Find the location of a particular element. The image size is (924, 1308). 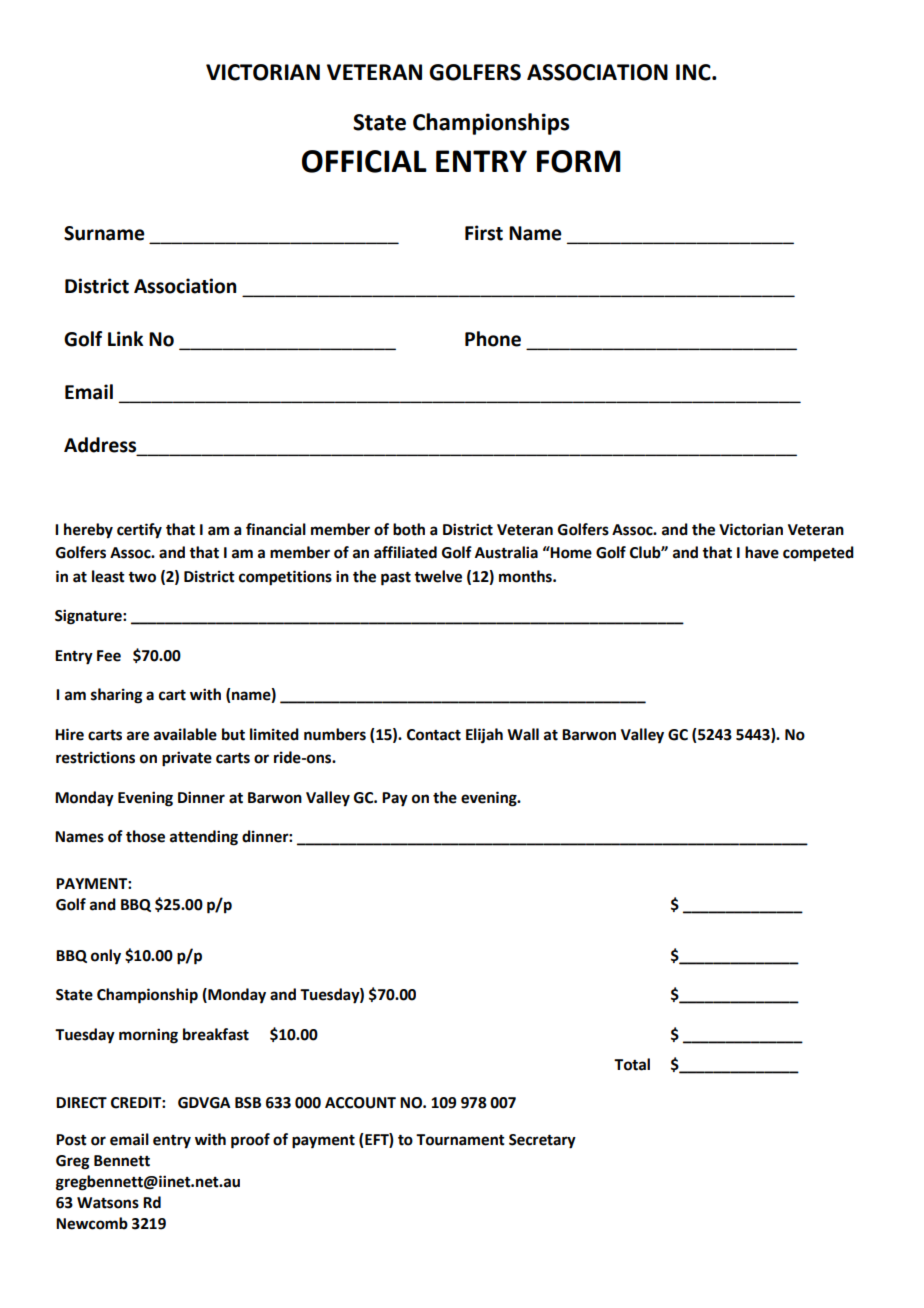

two is located at coordinates (142, 577).
